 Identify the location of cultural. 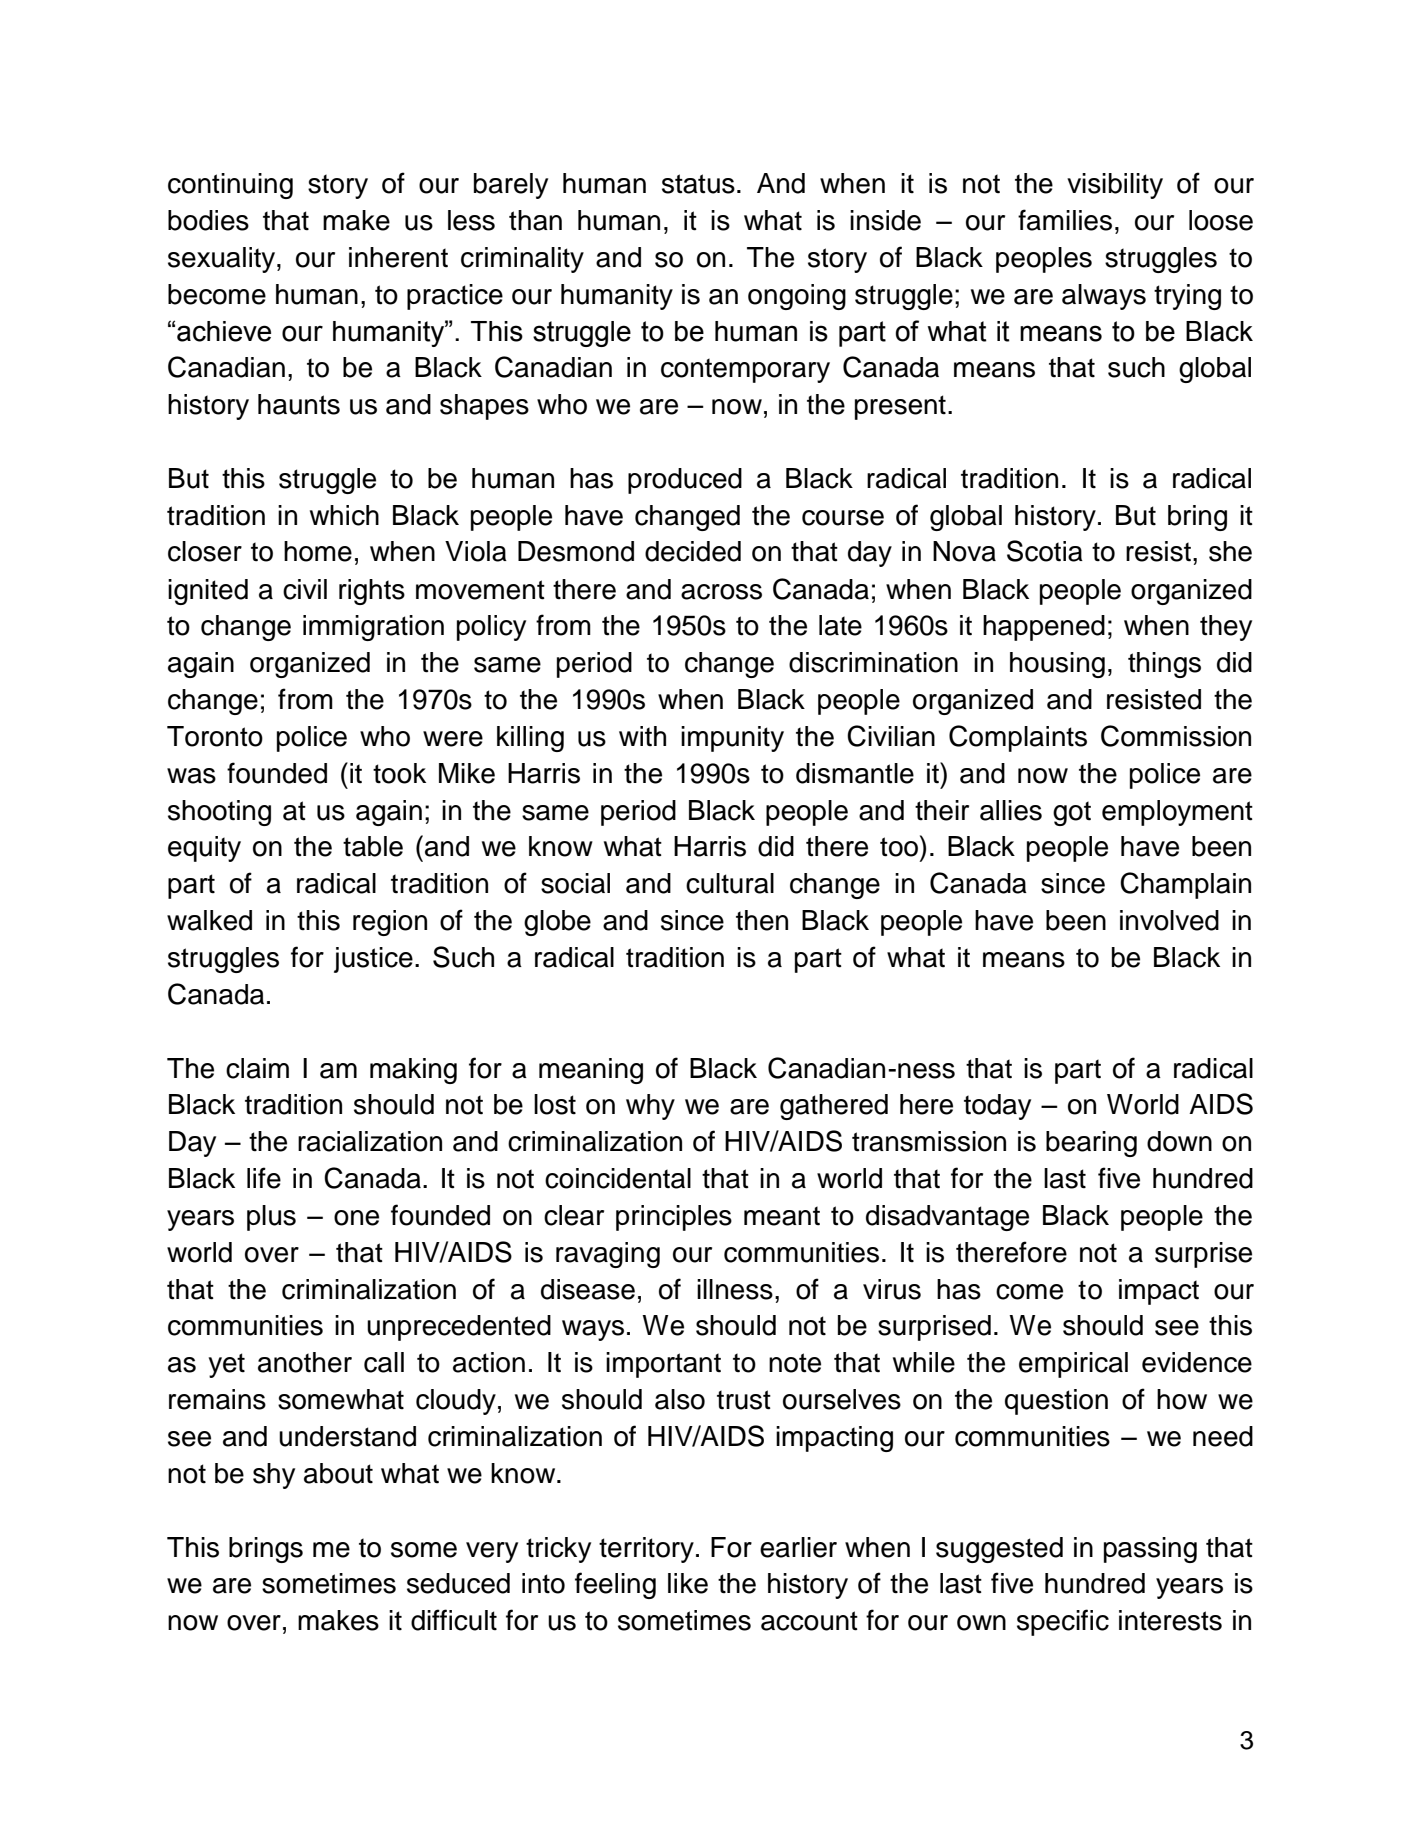
(730, 883).
